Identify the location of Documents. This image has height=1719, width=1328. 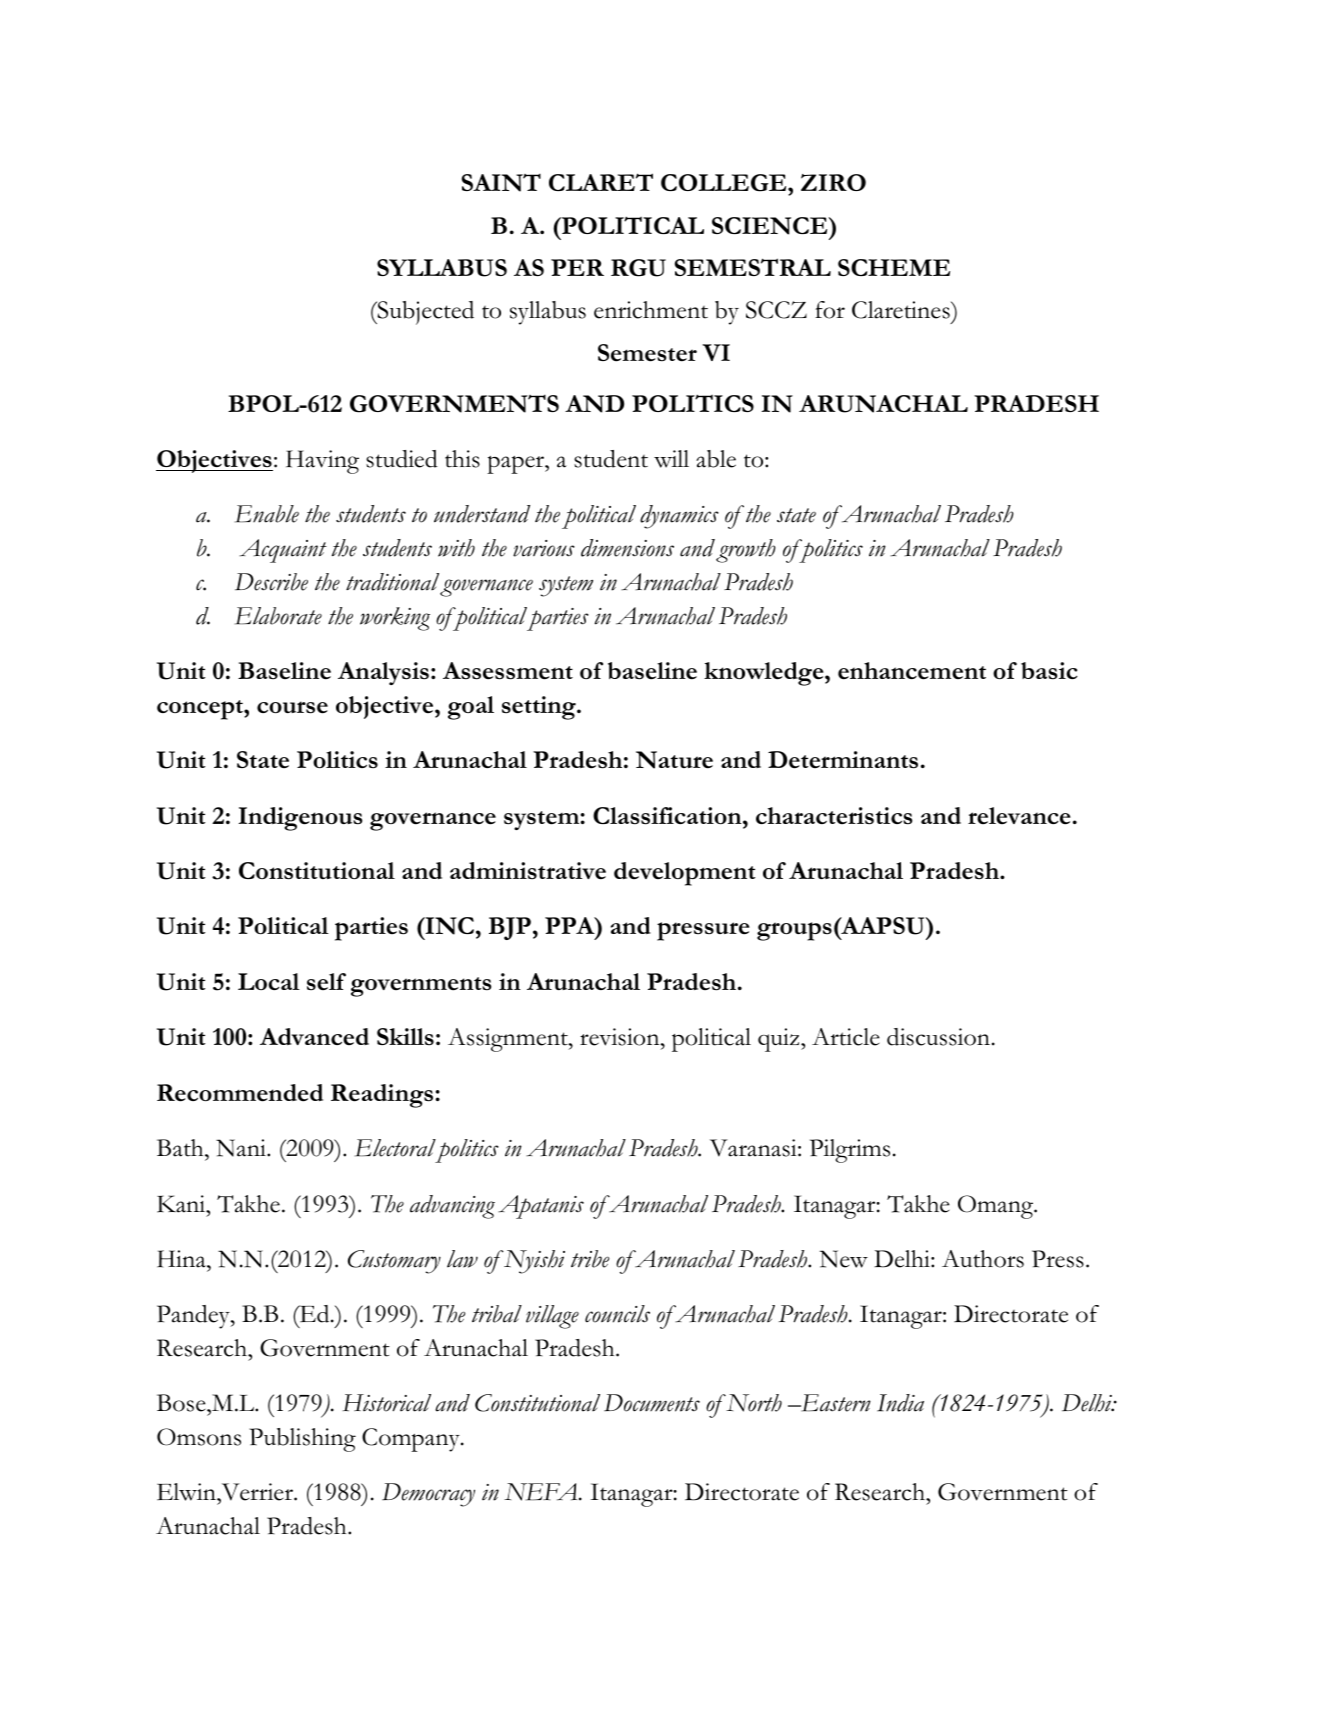
(652, 1403).
